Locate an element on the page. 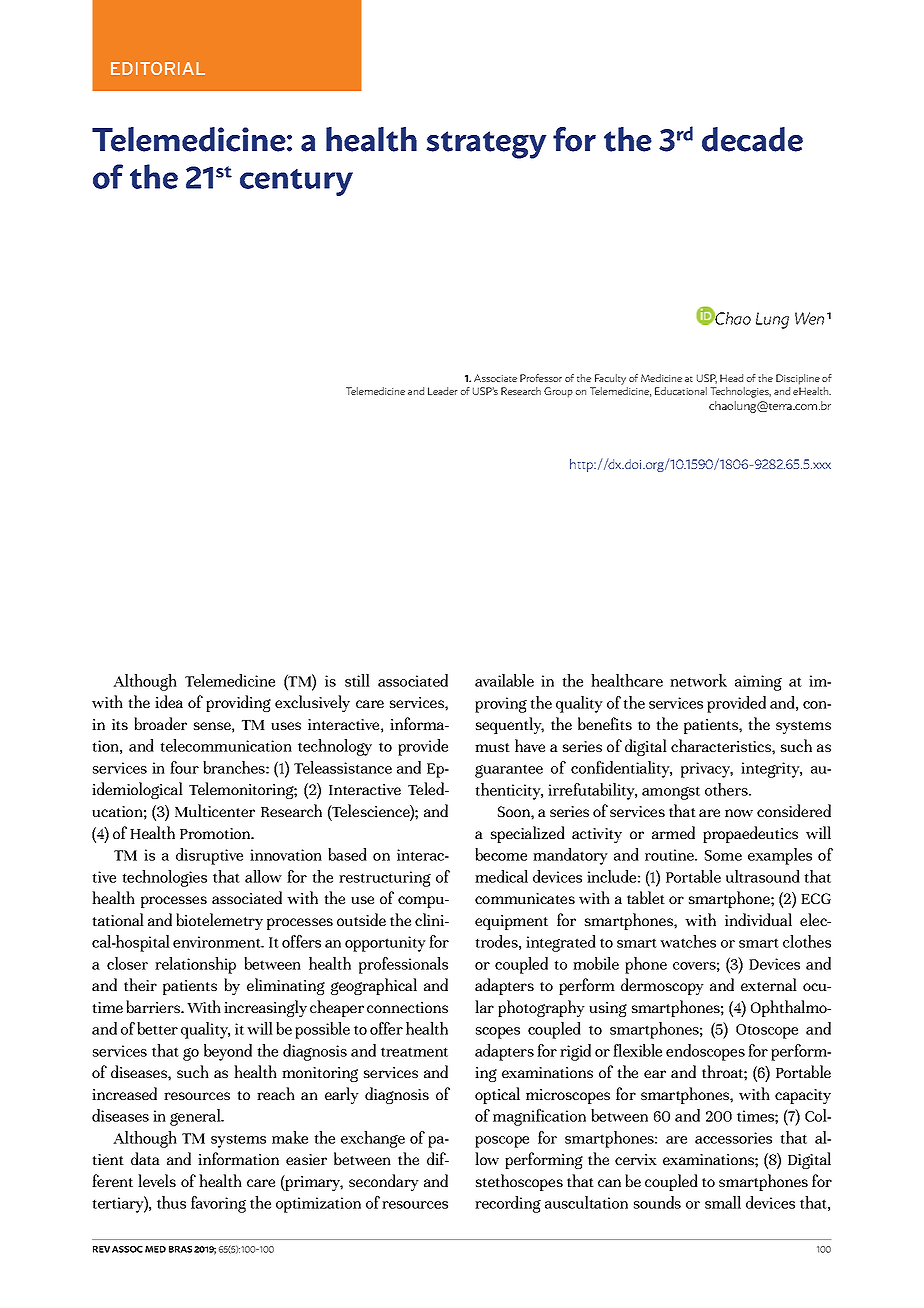 The width and height of the page is (924, 1308). recording is located at coordinates (508, 1204).
